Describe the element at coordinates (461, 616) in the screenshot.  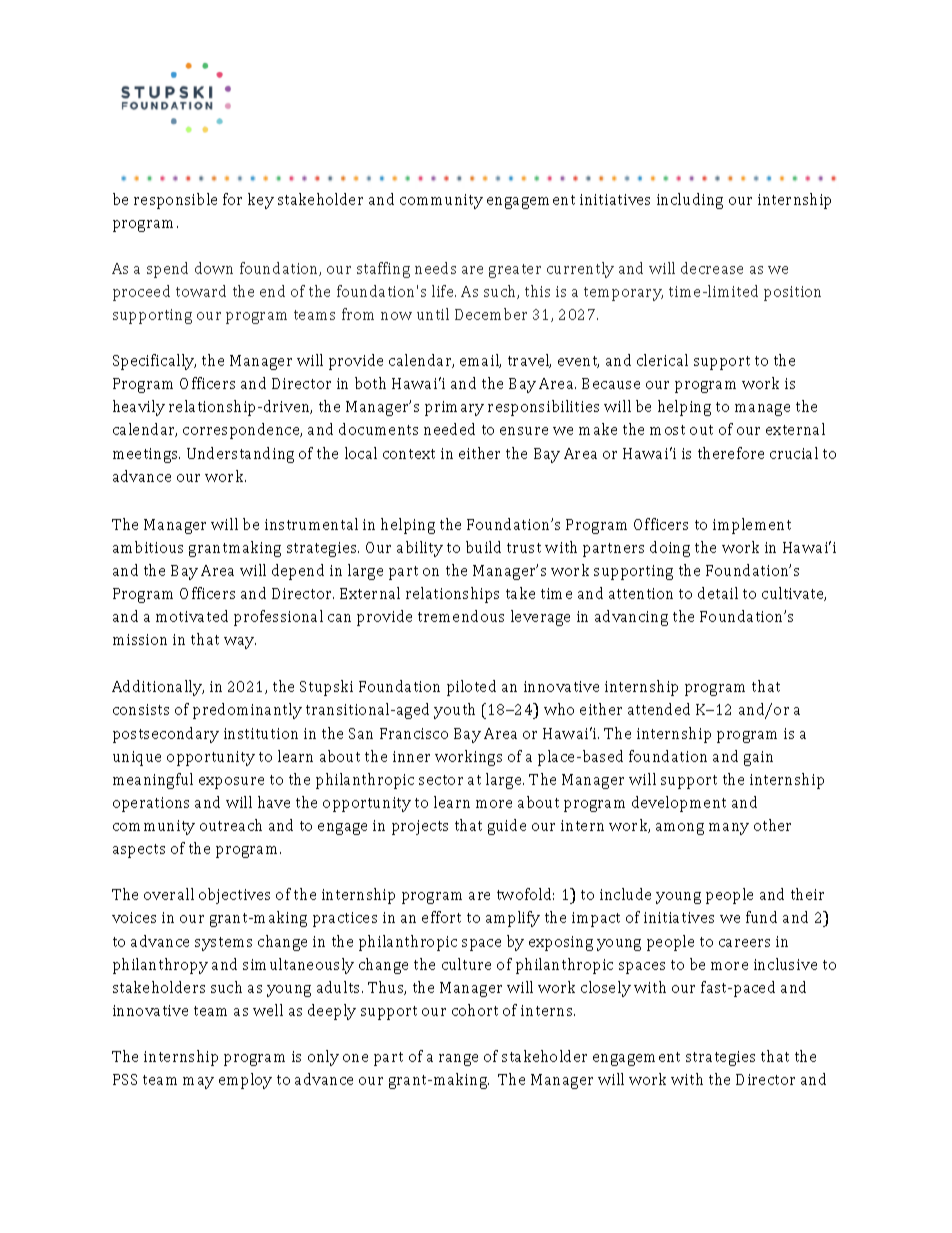
I see `tremendous` at that location.
